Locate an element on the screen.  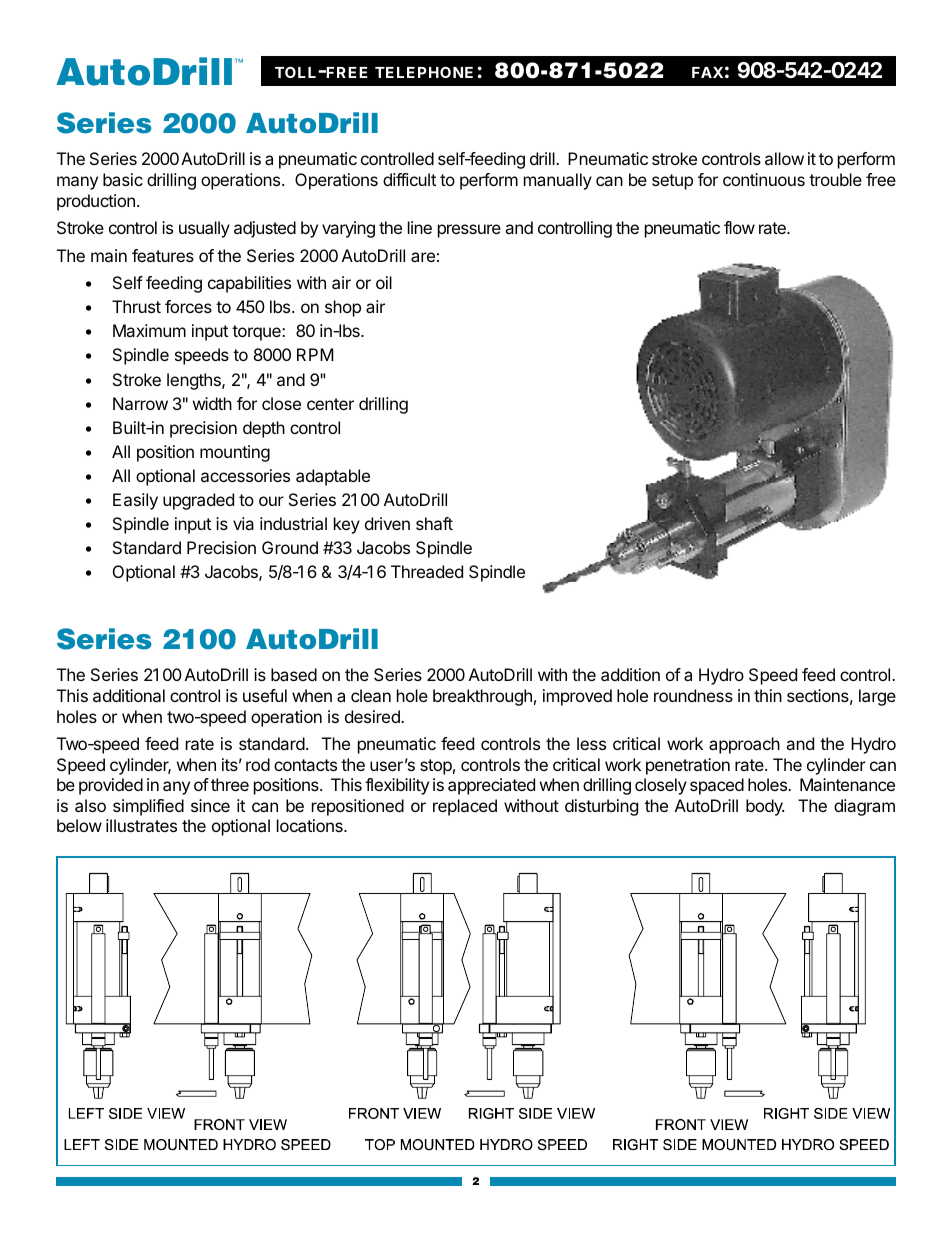
lengths is located at coordinates (195, 381).
